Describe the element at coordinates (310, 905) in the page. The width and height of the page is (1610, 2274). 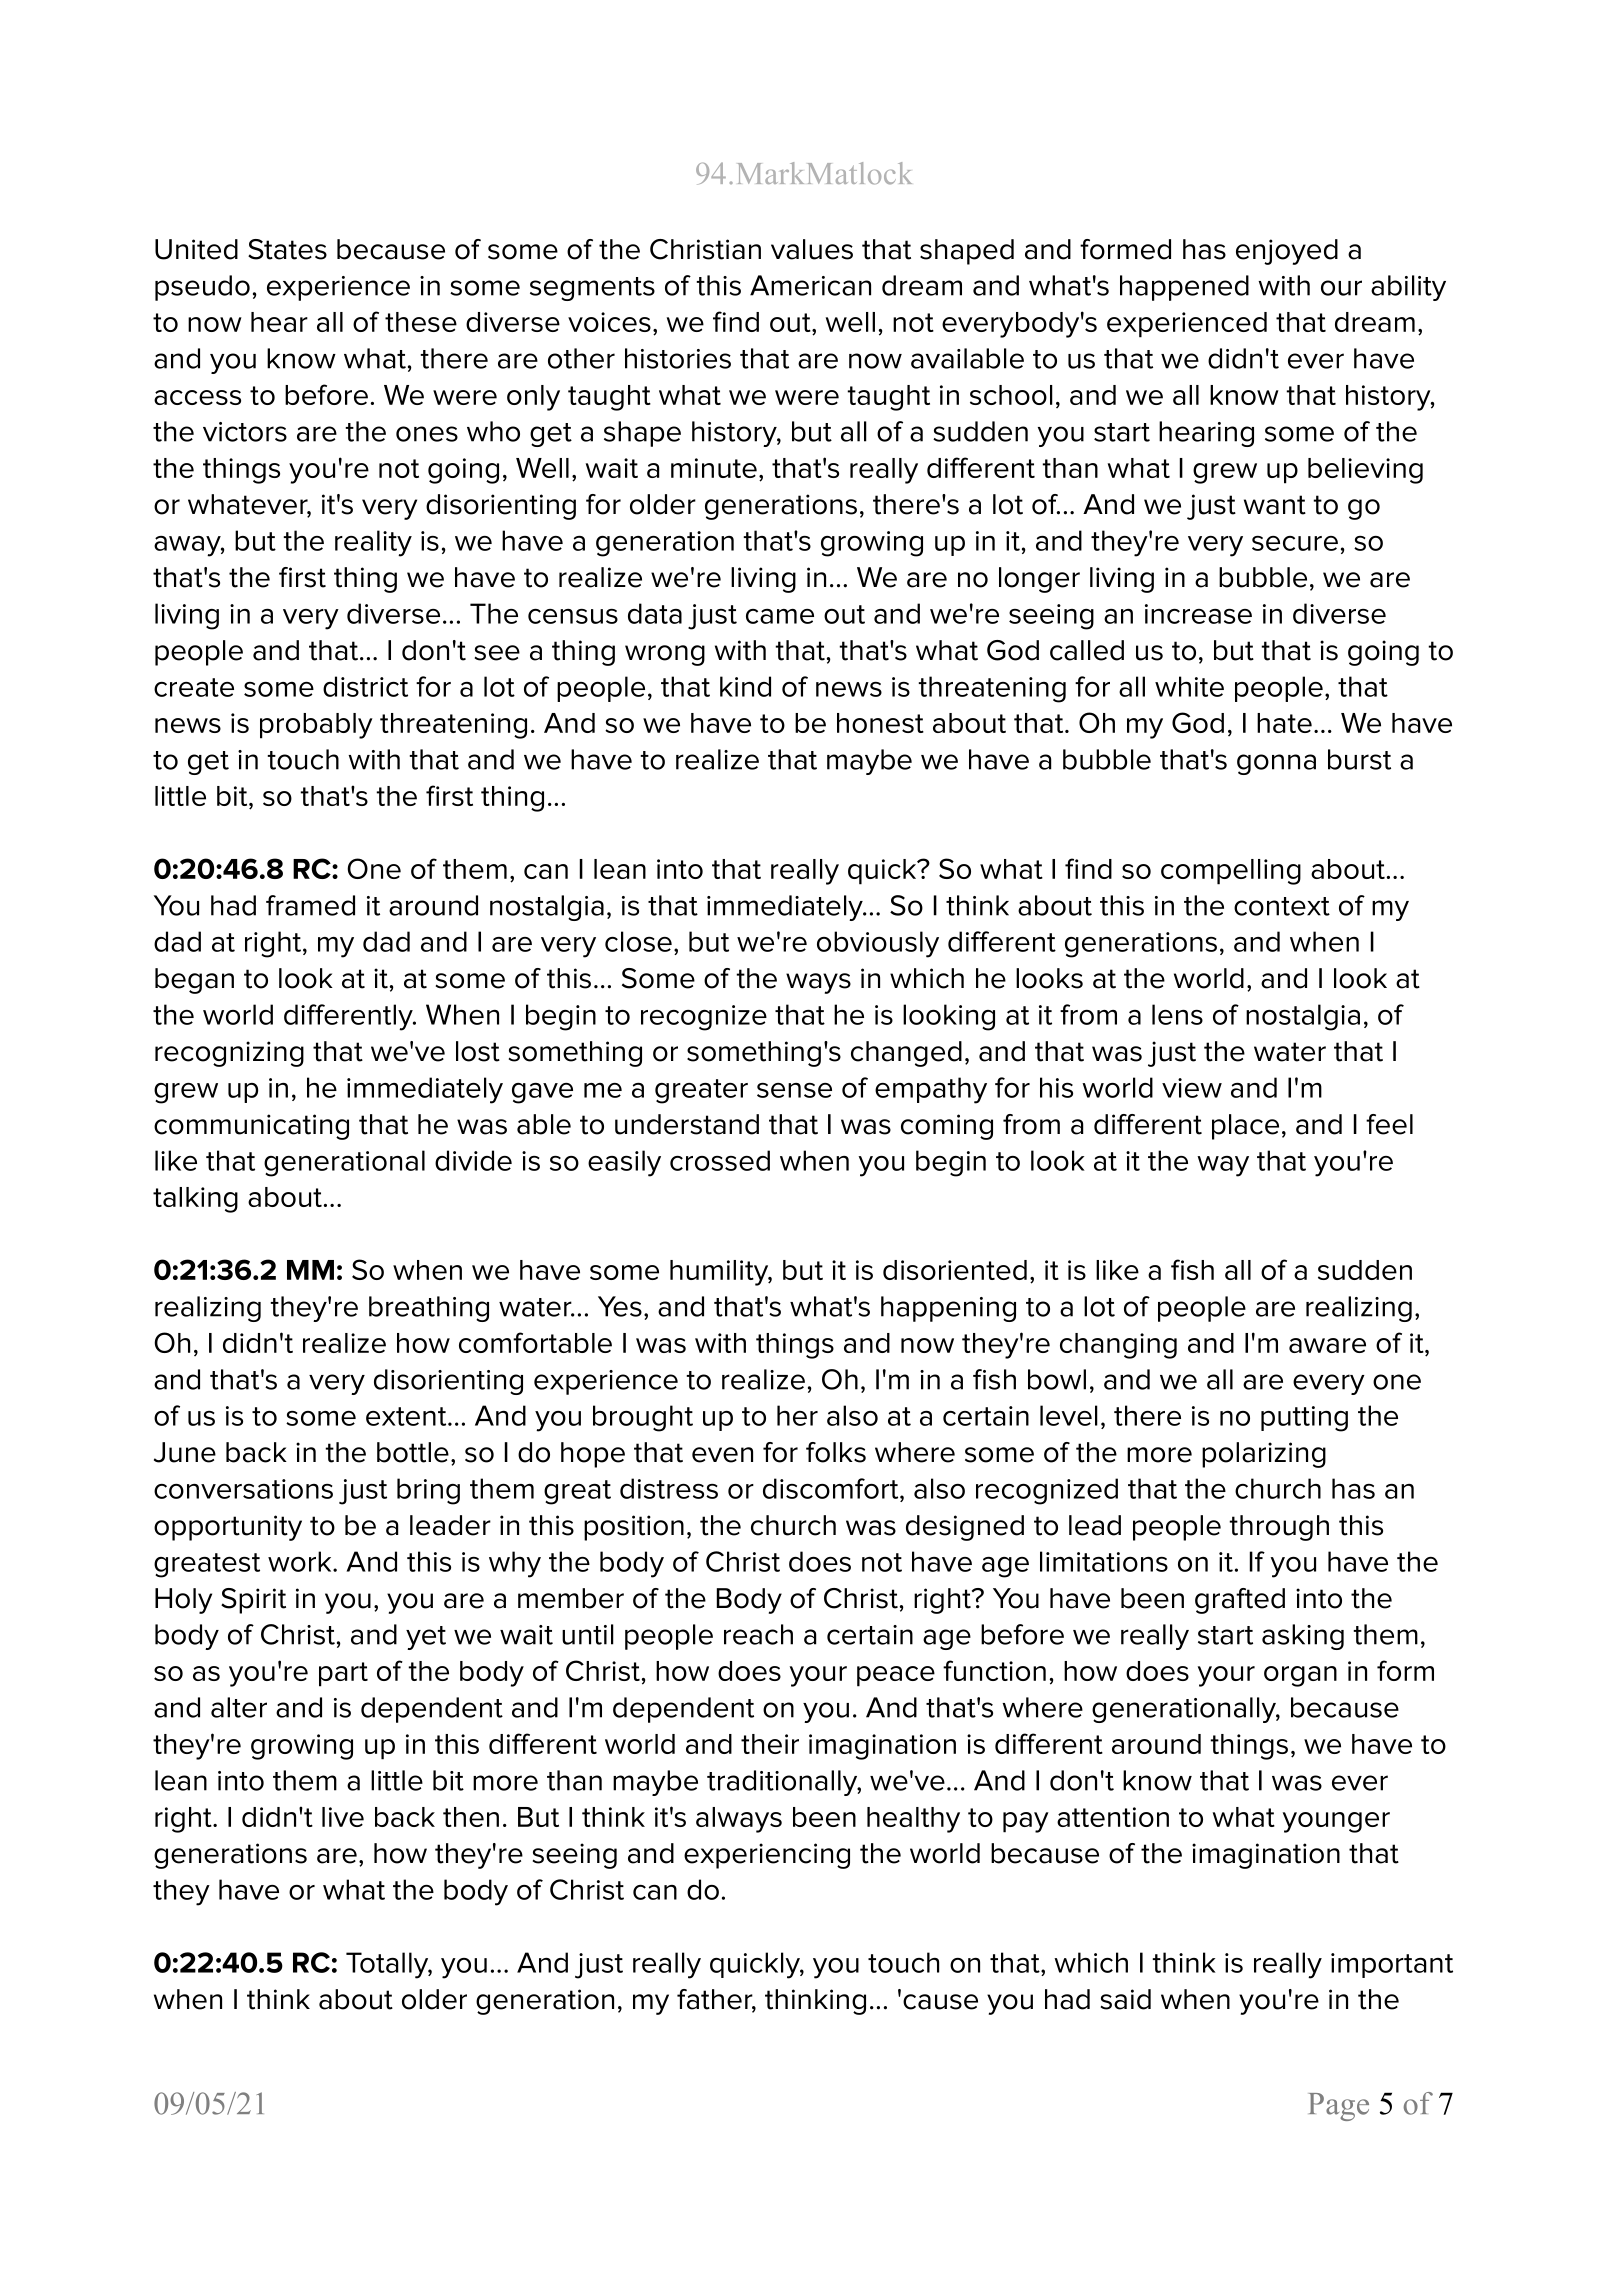
I see `framed` at that location.
